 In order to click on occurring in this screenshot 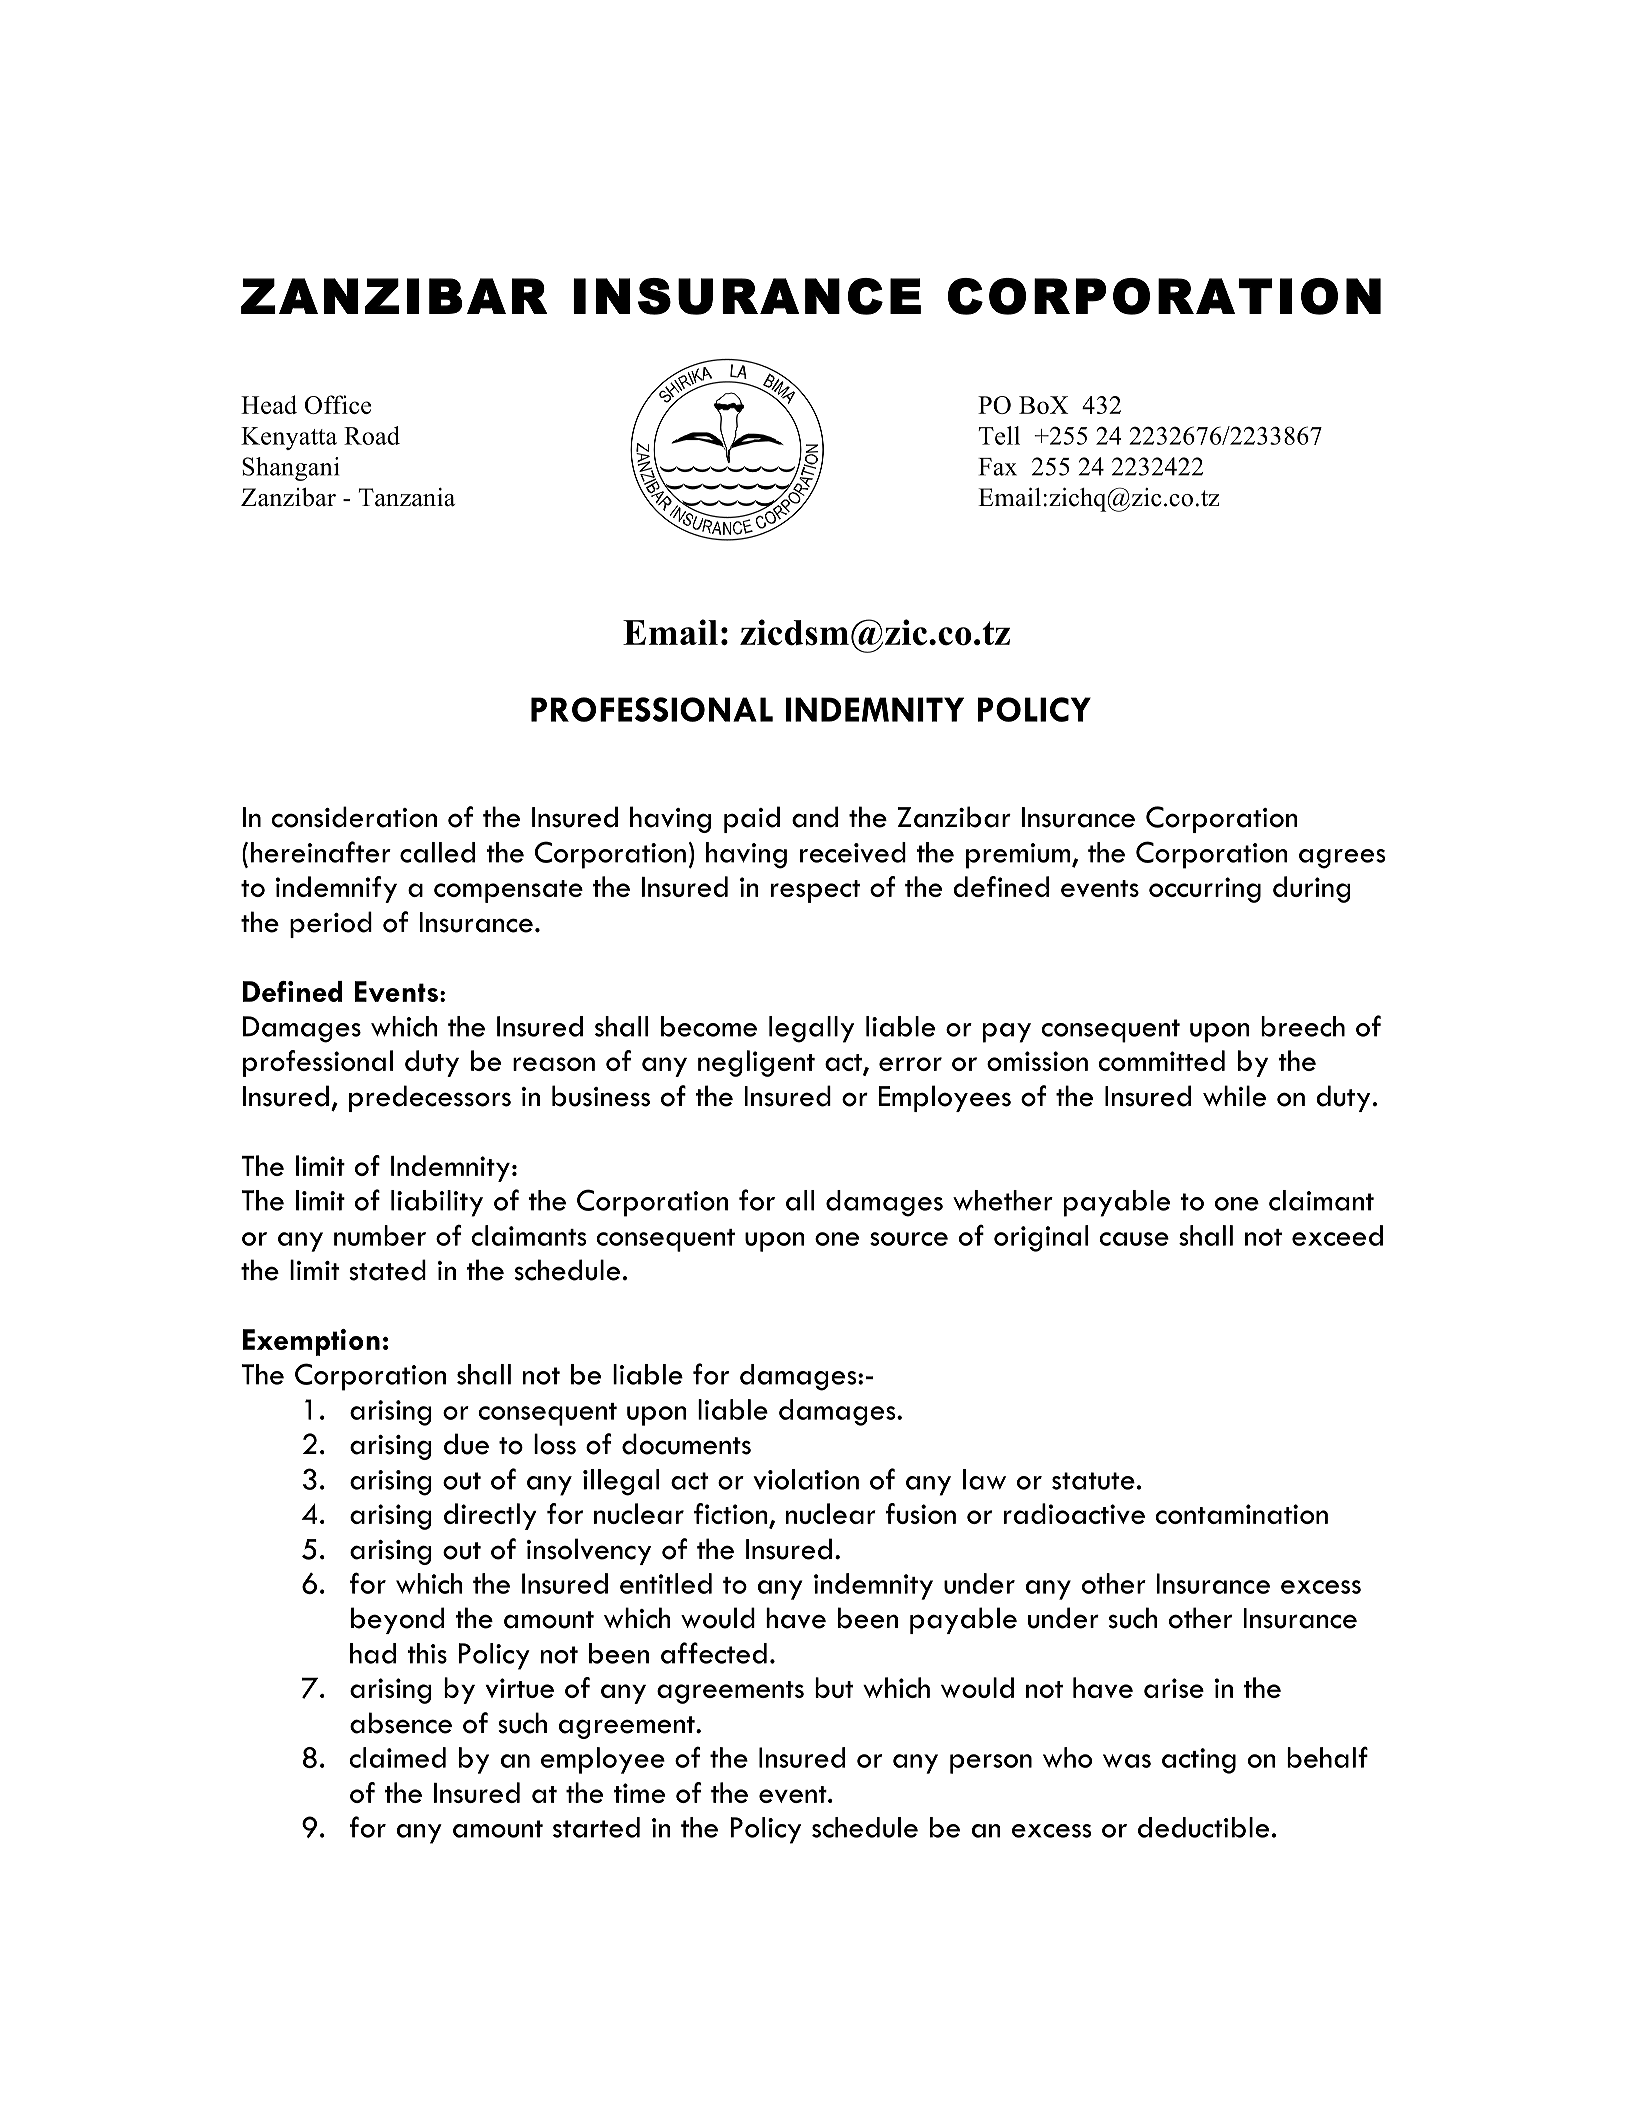, I will do `click(1205, 890)`.
